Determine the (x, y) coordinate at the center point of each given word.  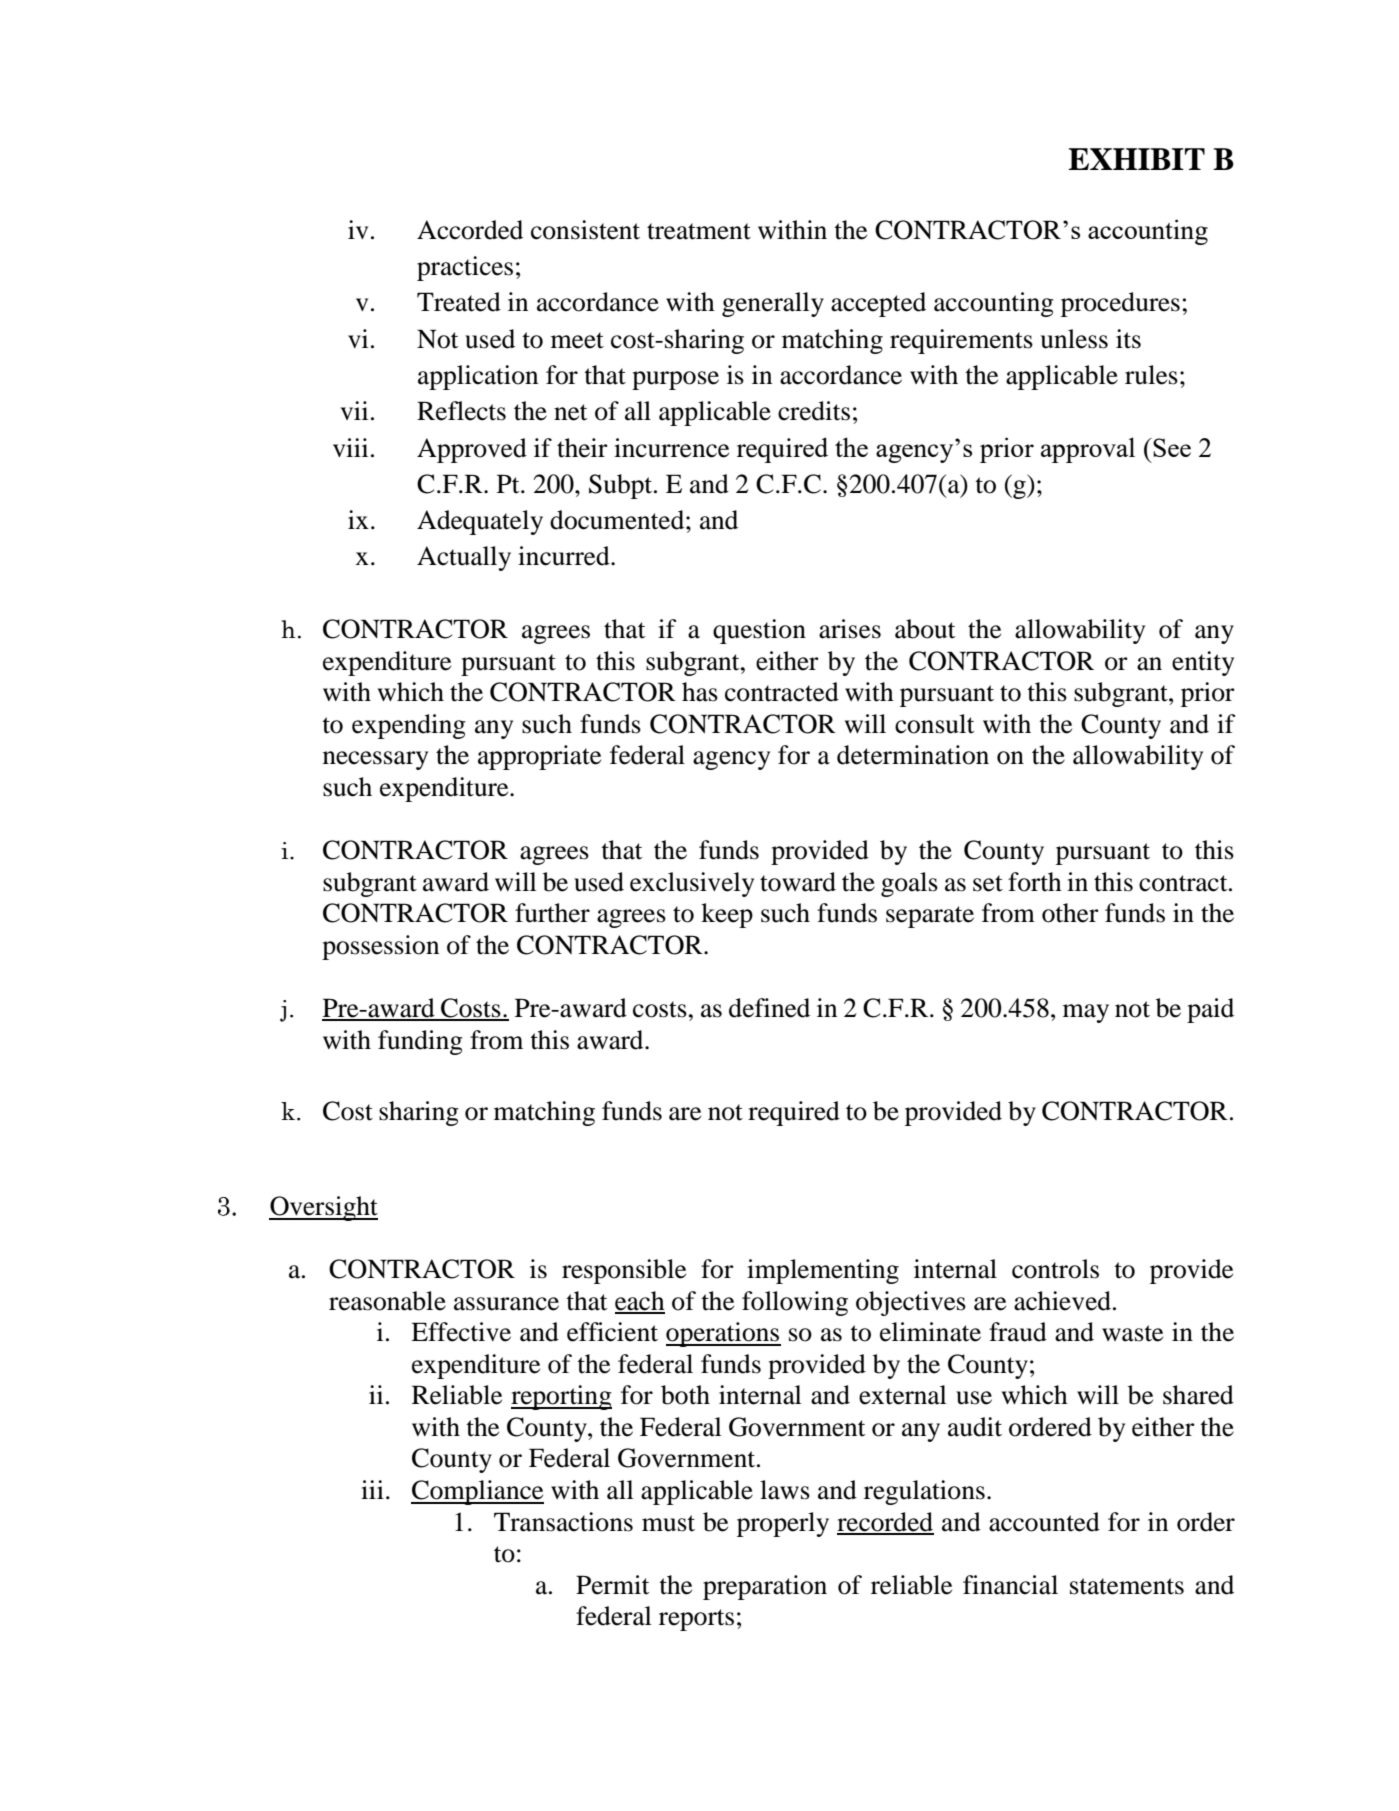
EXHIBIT (1136, 159)
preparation (765, 1587)
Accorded (470, 230)
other (1070, 913)
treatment (699, 231)
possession (380, 947)
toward (798, 882)
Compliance (477, 1492)
